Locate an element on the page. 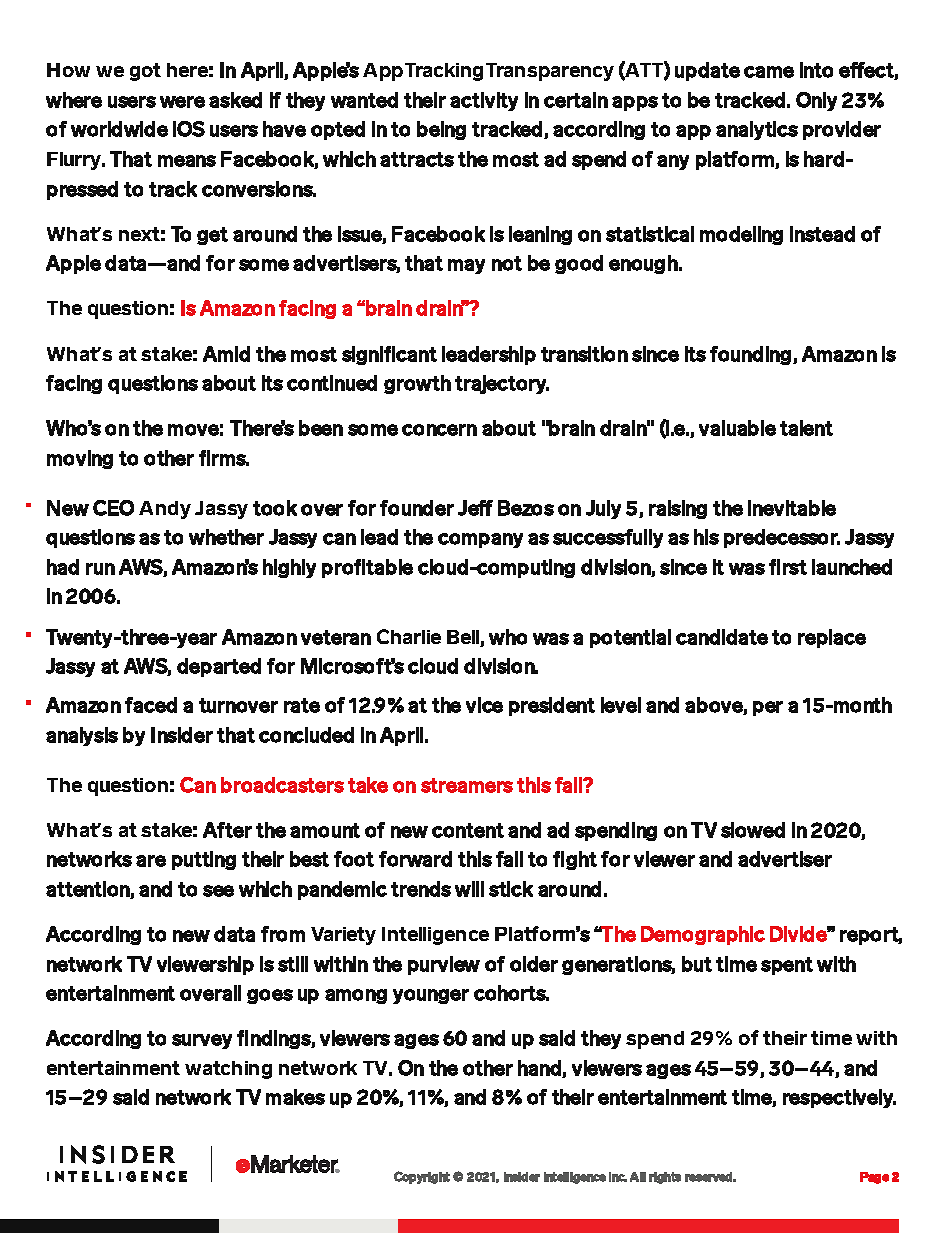 The image size is (952, 1233). Copyright is located at coordinates (422, 1177).
